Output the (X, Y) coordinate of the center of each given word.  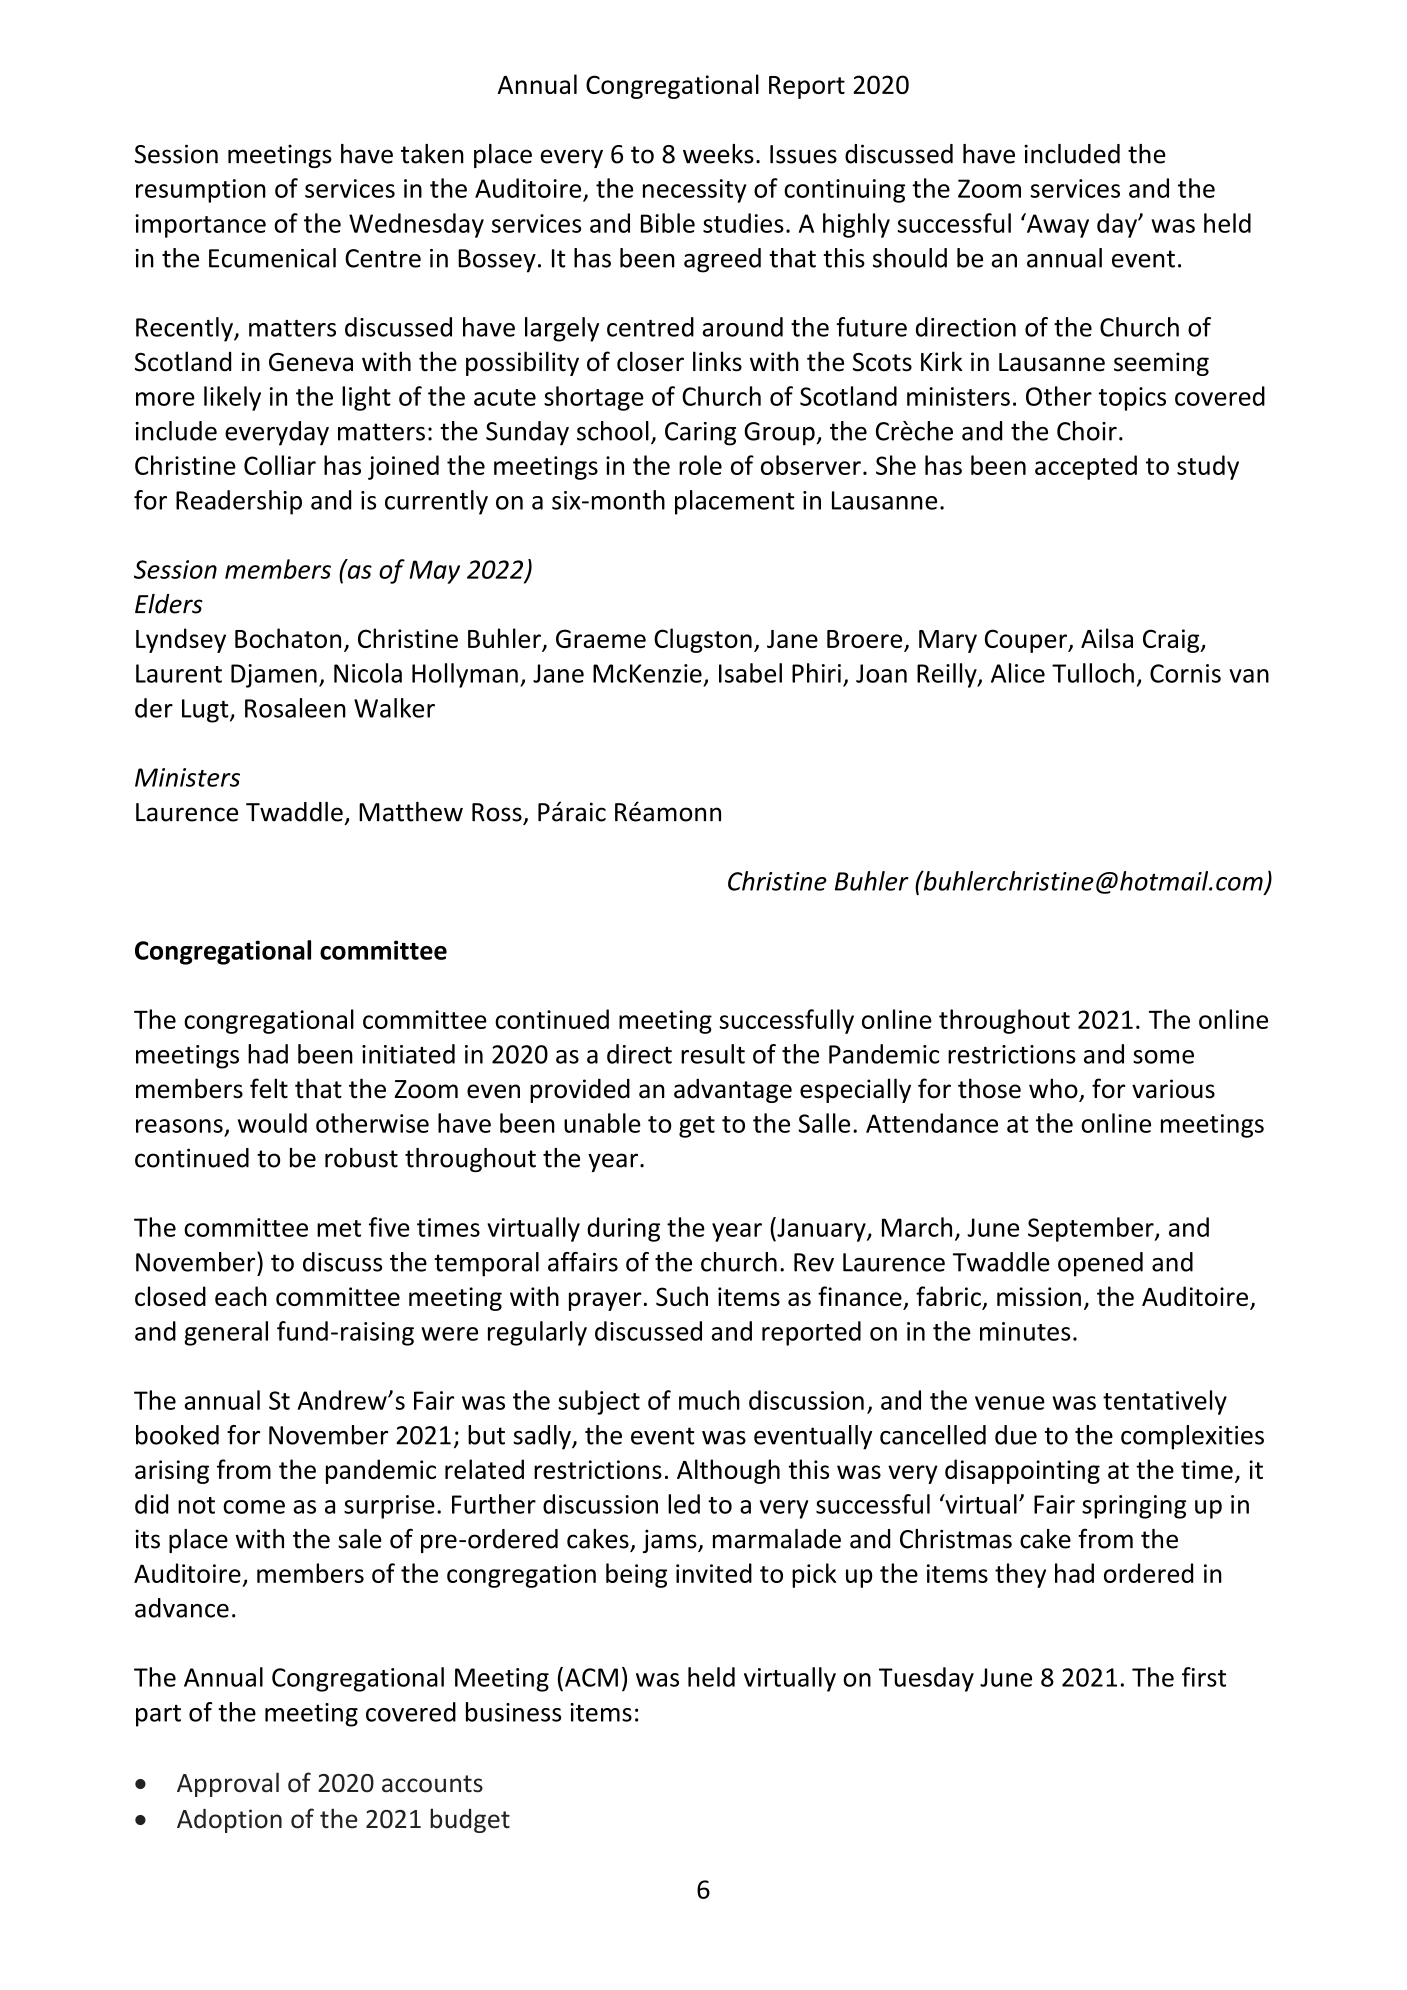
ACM (591, 1677)
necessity (694, 191)
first (1204, 1677)
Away (1057, 225)
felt (269, 1088)
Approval (228, 1784)
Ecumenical (272, 258)
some (1163, 1057)
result (713, 1054)
